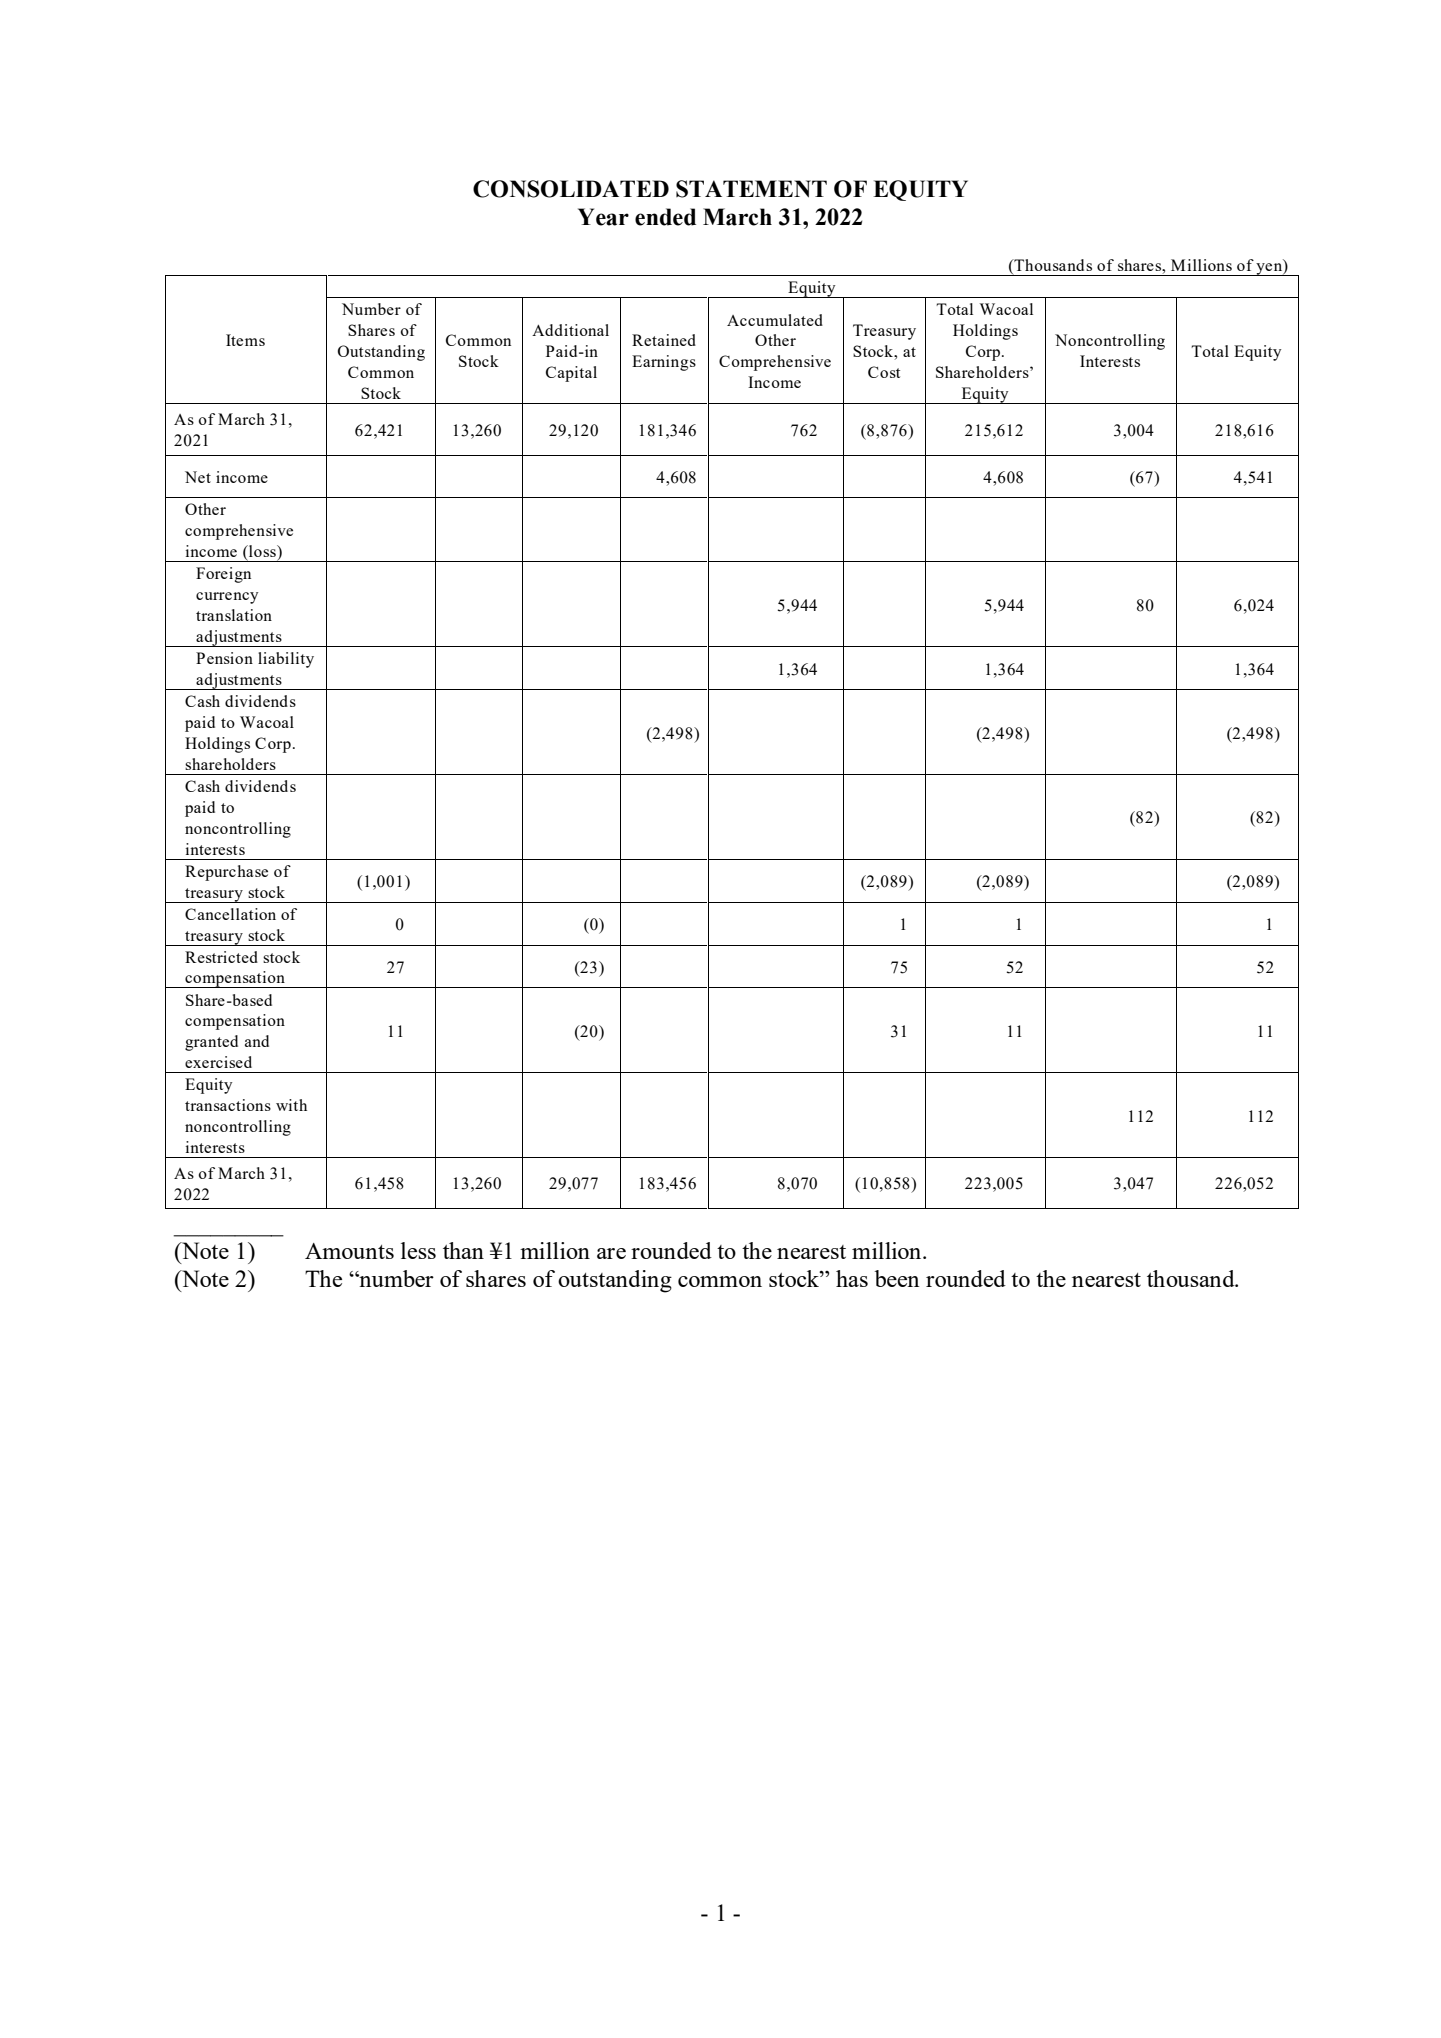 This screenshot has height=2038, width=1441. I want to click on STATEMENT, so click(751, 189).
